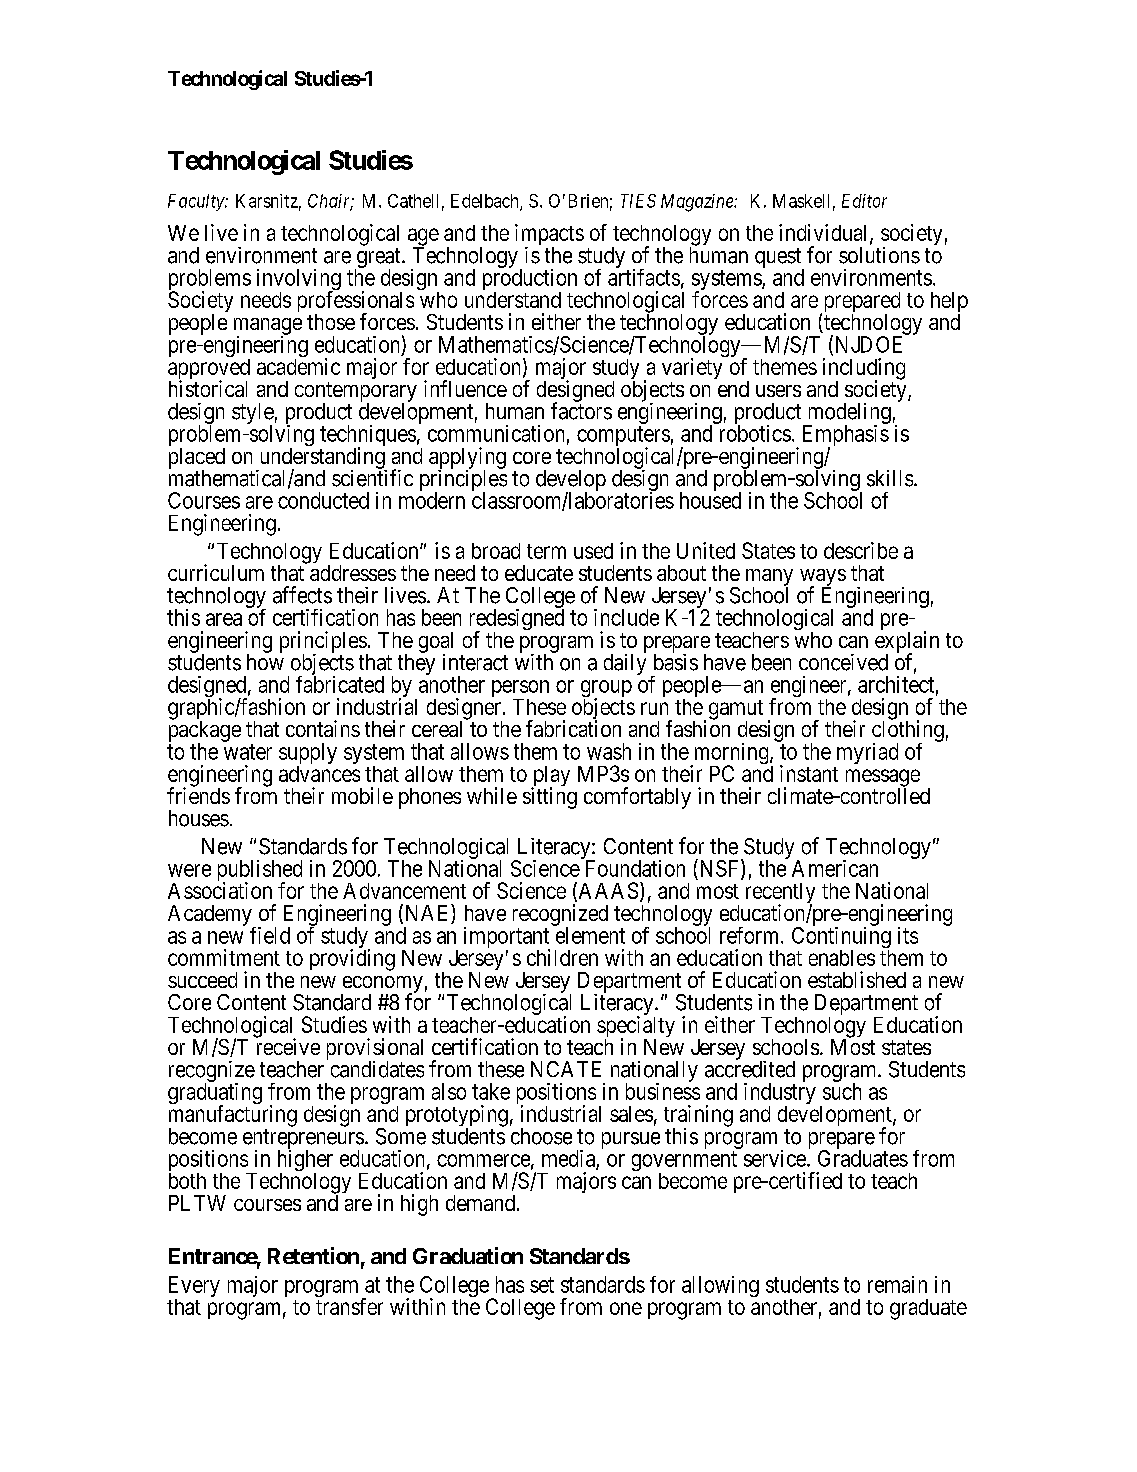  Describe the element at coordinates (546, 551) in the document. I see `term` at that location.
